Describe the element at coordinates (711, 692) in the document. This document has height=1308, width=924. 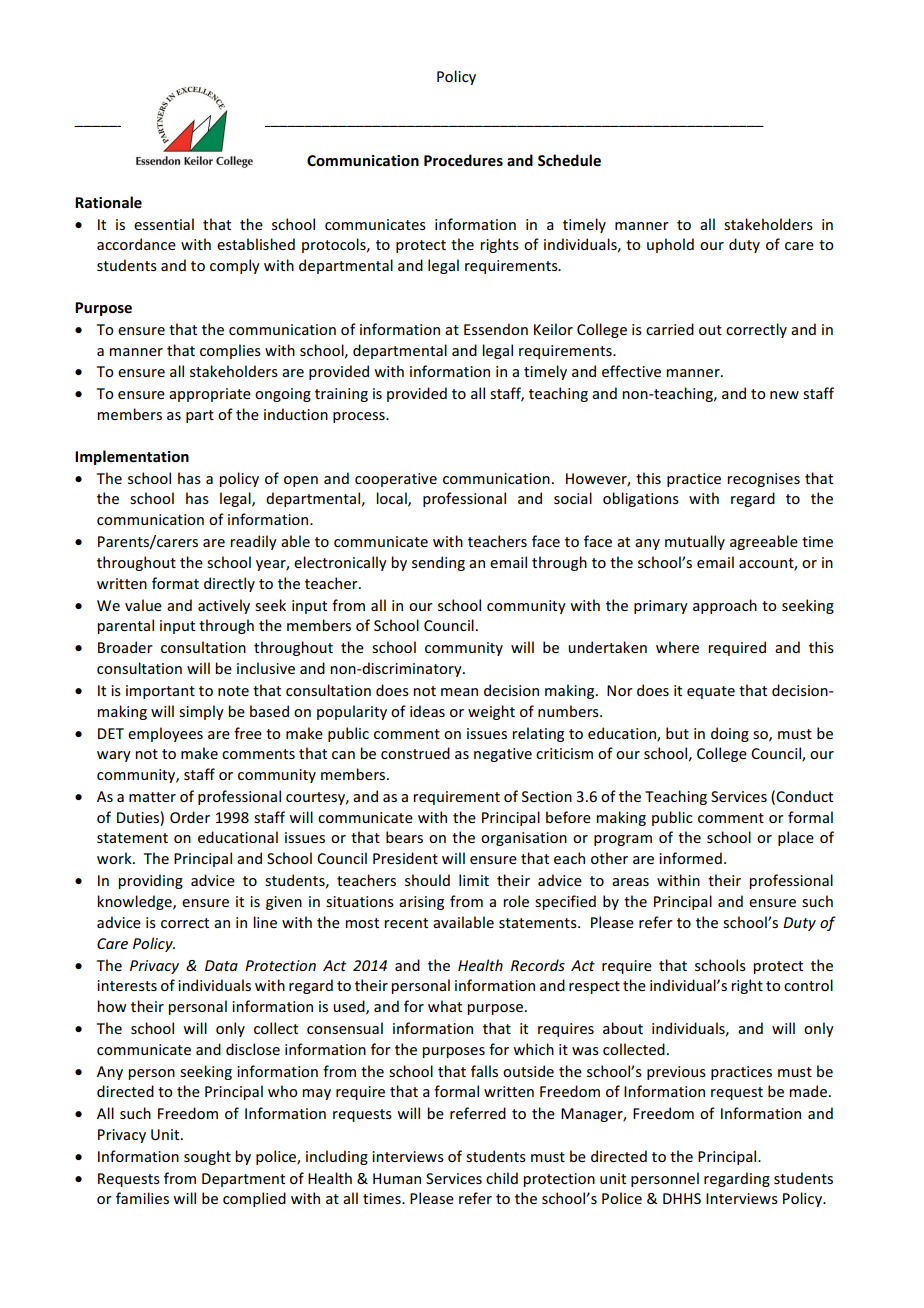
I see `equate` at that location.
